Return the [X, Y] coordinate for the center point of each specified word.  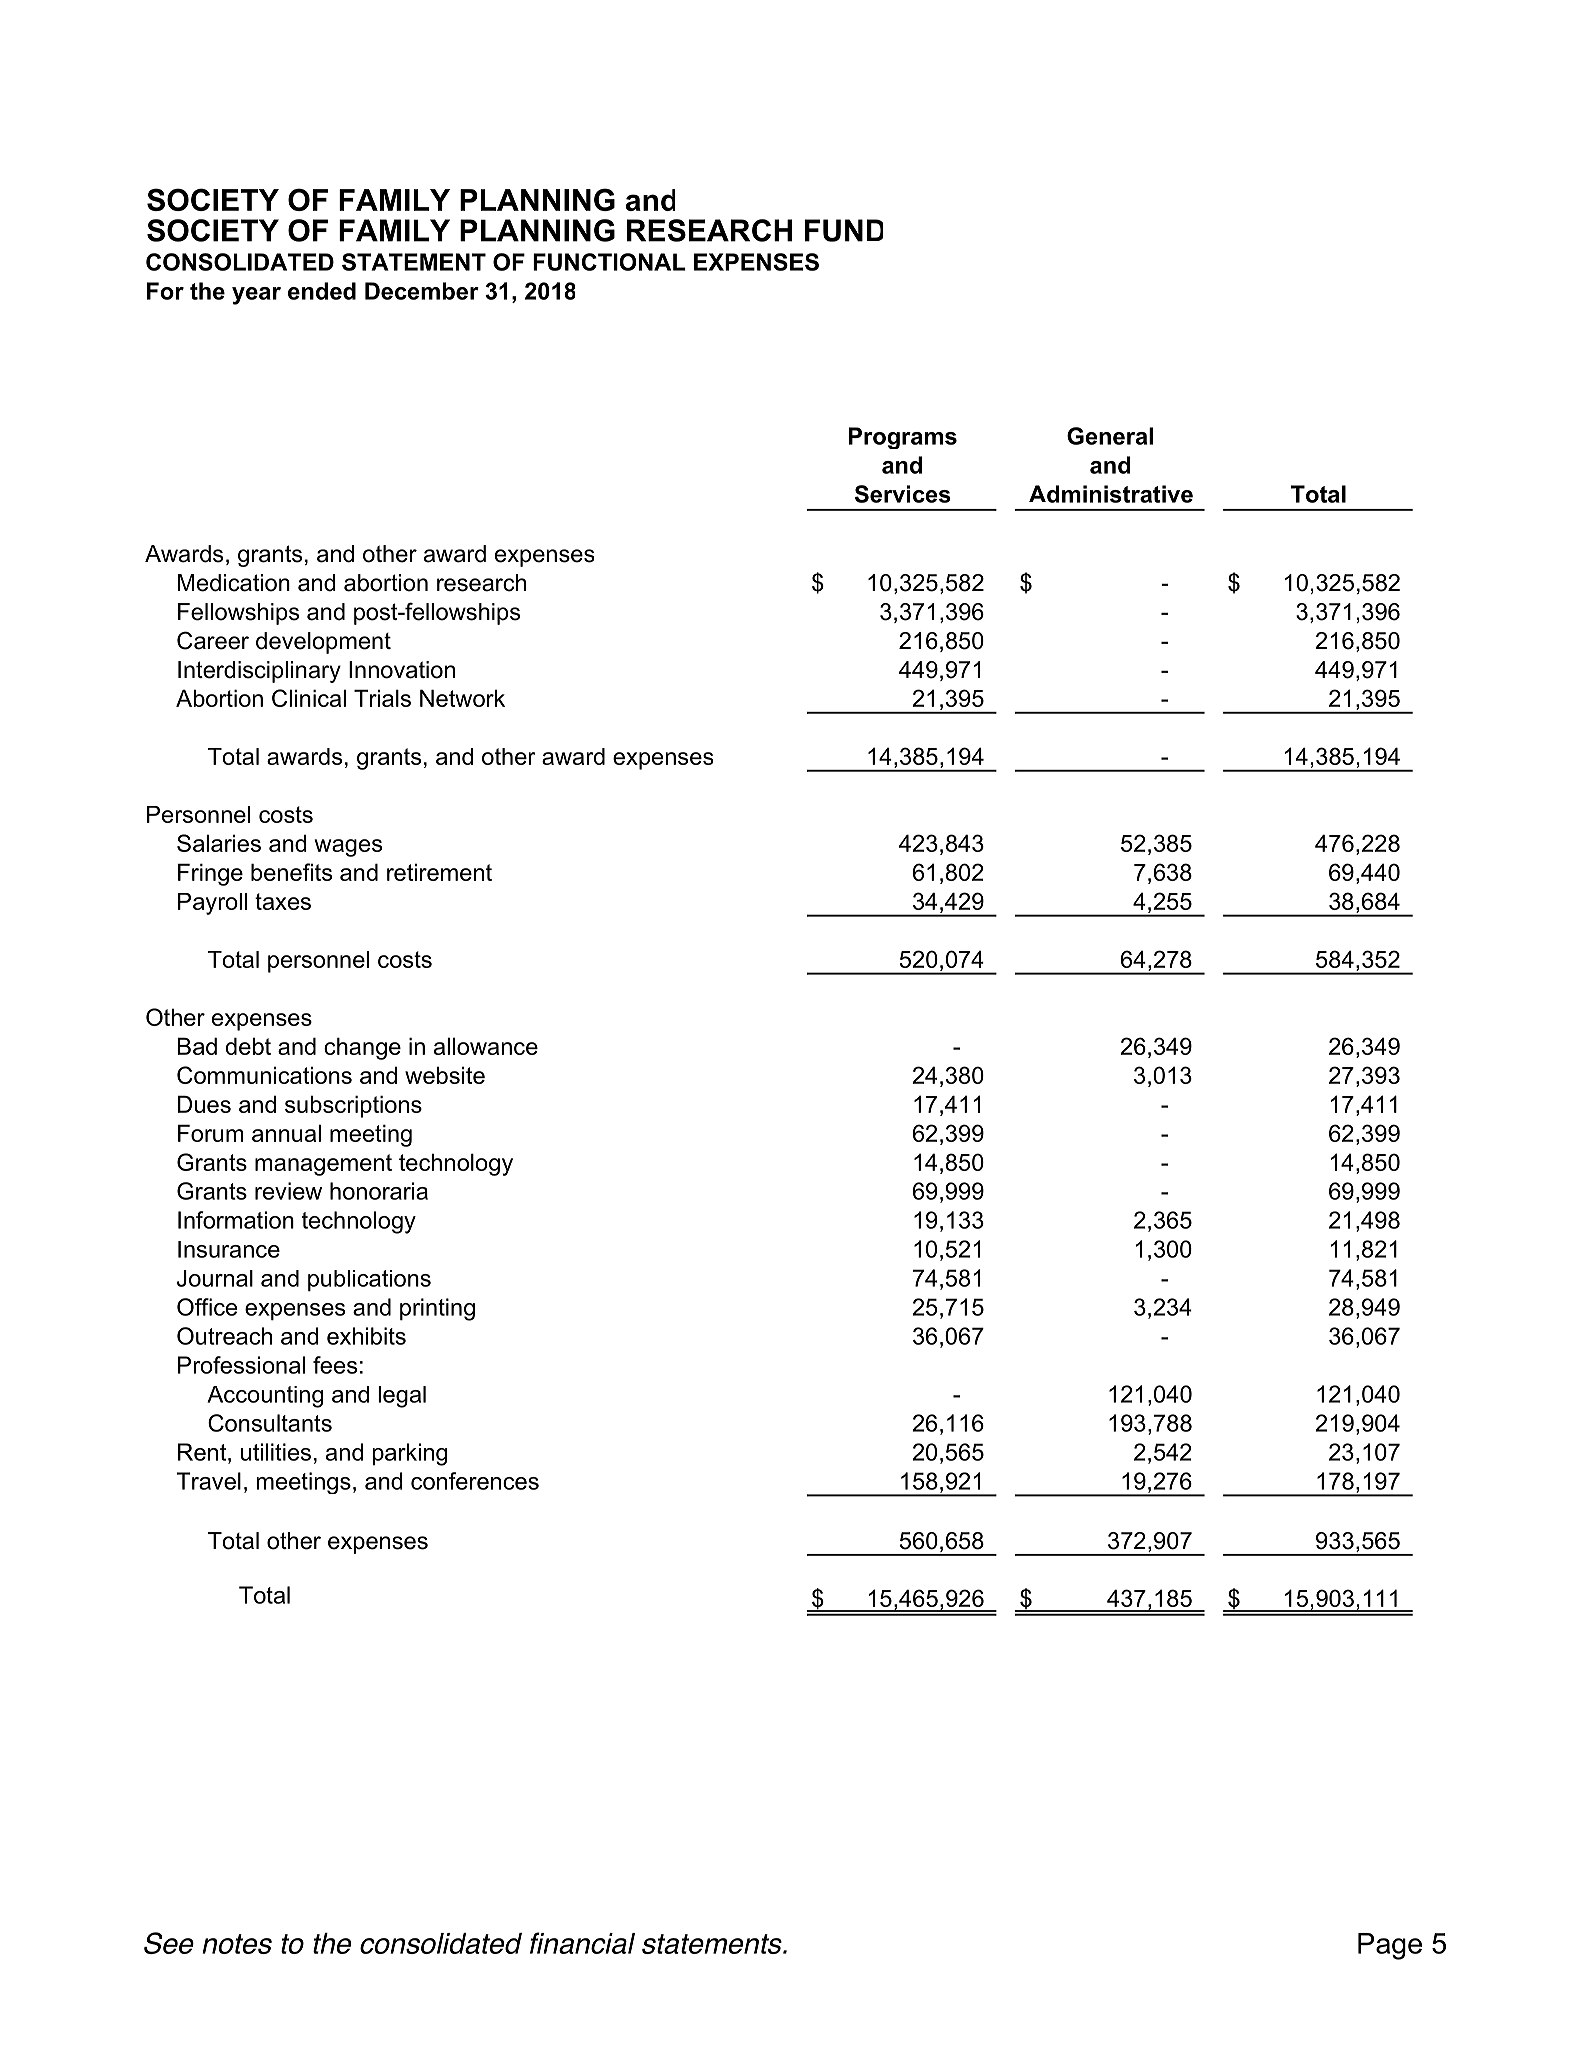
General [1110, 436]
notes [237, 1944]
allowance [486, 1046]
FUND [844, 230]
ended [322, 291]
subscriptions [353, 1106]
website [445, 1075]
